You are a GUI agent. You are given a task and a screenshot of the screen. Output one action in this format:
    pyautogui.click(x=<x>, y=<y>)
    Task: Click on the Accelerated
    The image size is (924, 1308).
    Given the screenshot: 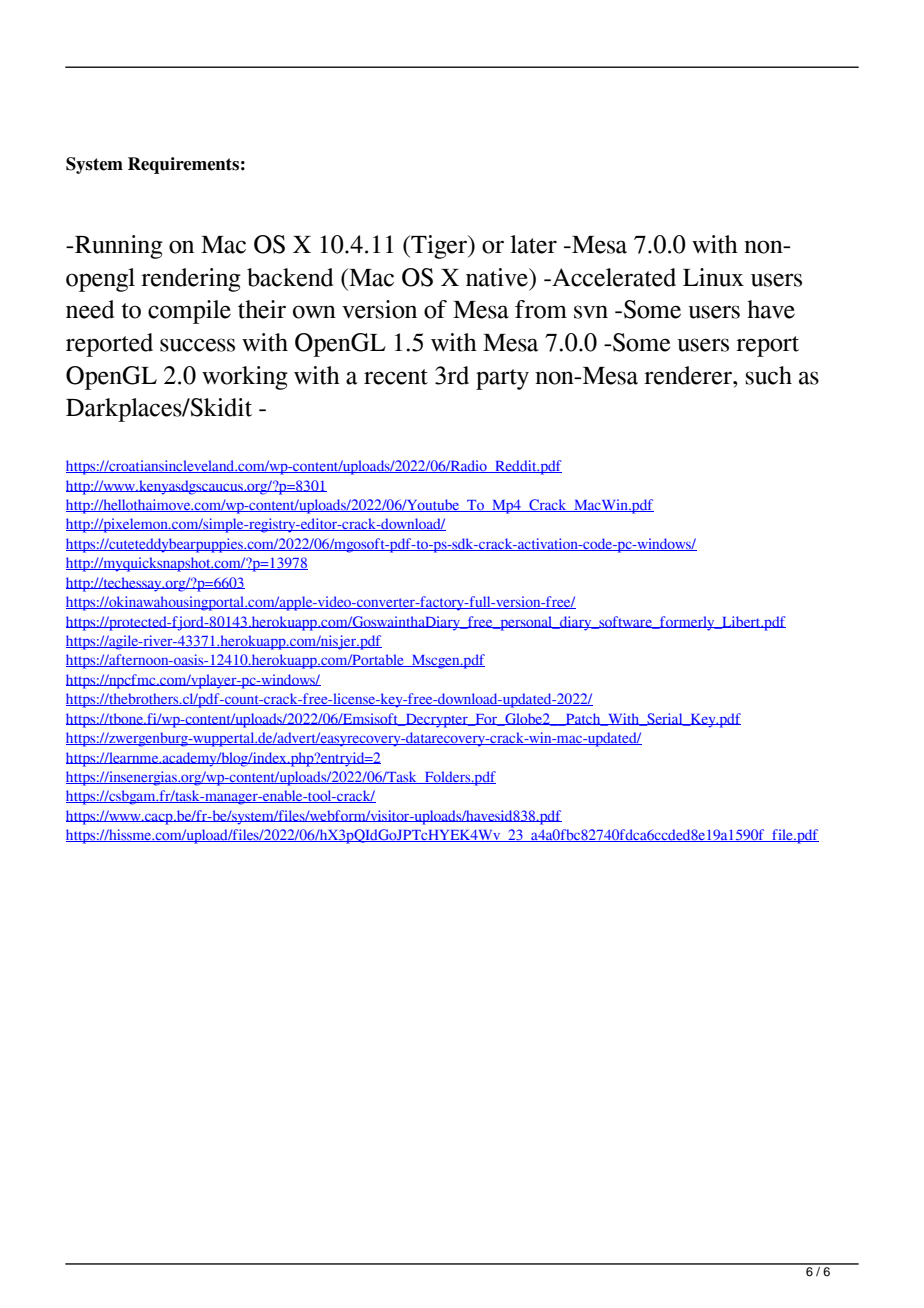 What is the action you would take?
    pyautogui.click(x=613, y=277)
